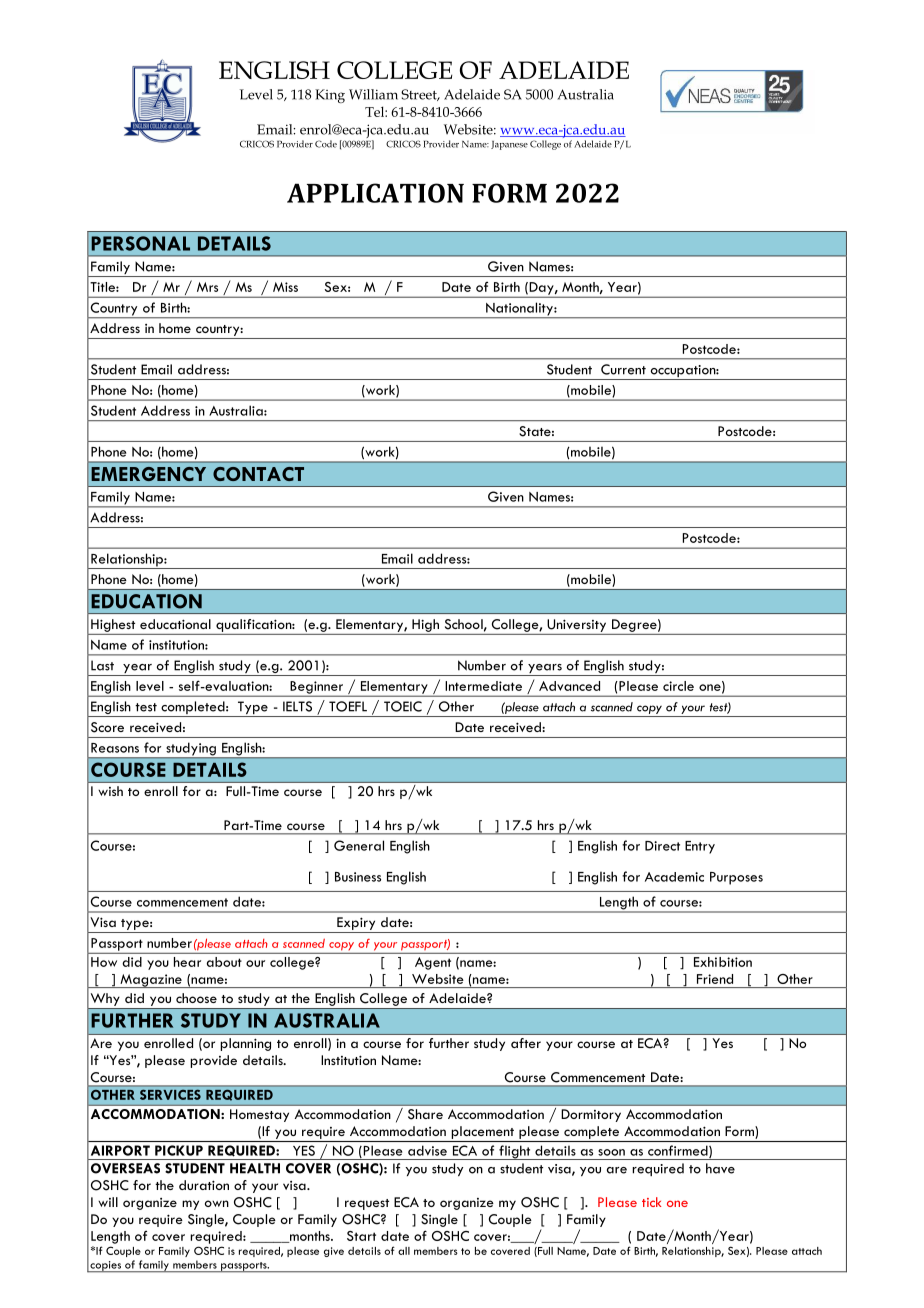 The width and height of the screenshot is (924, 1308). I want to click on all, so click(404, 1251).
